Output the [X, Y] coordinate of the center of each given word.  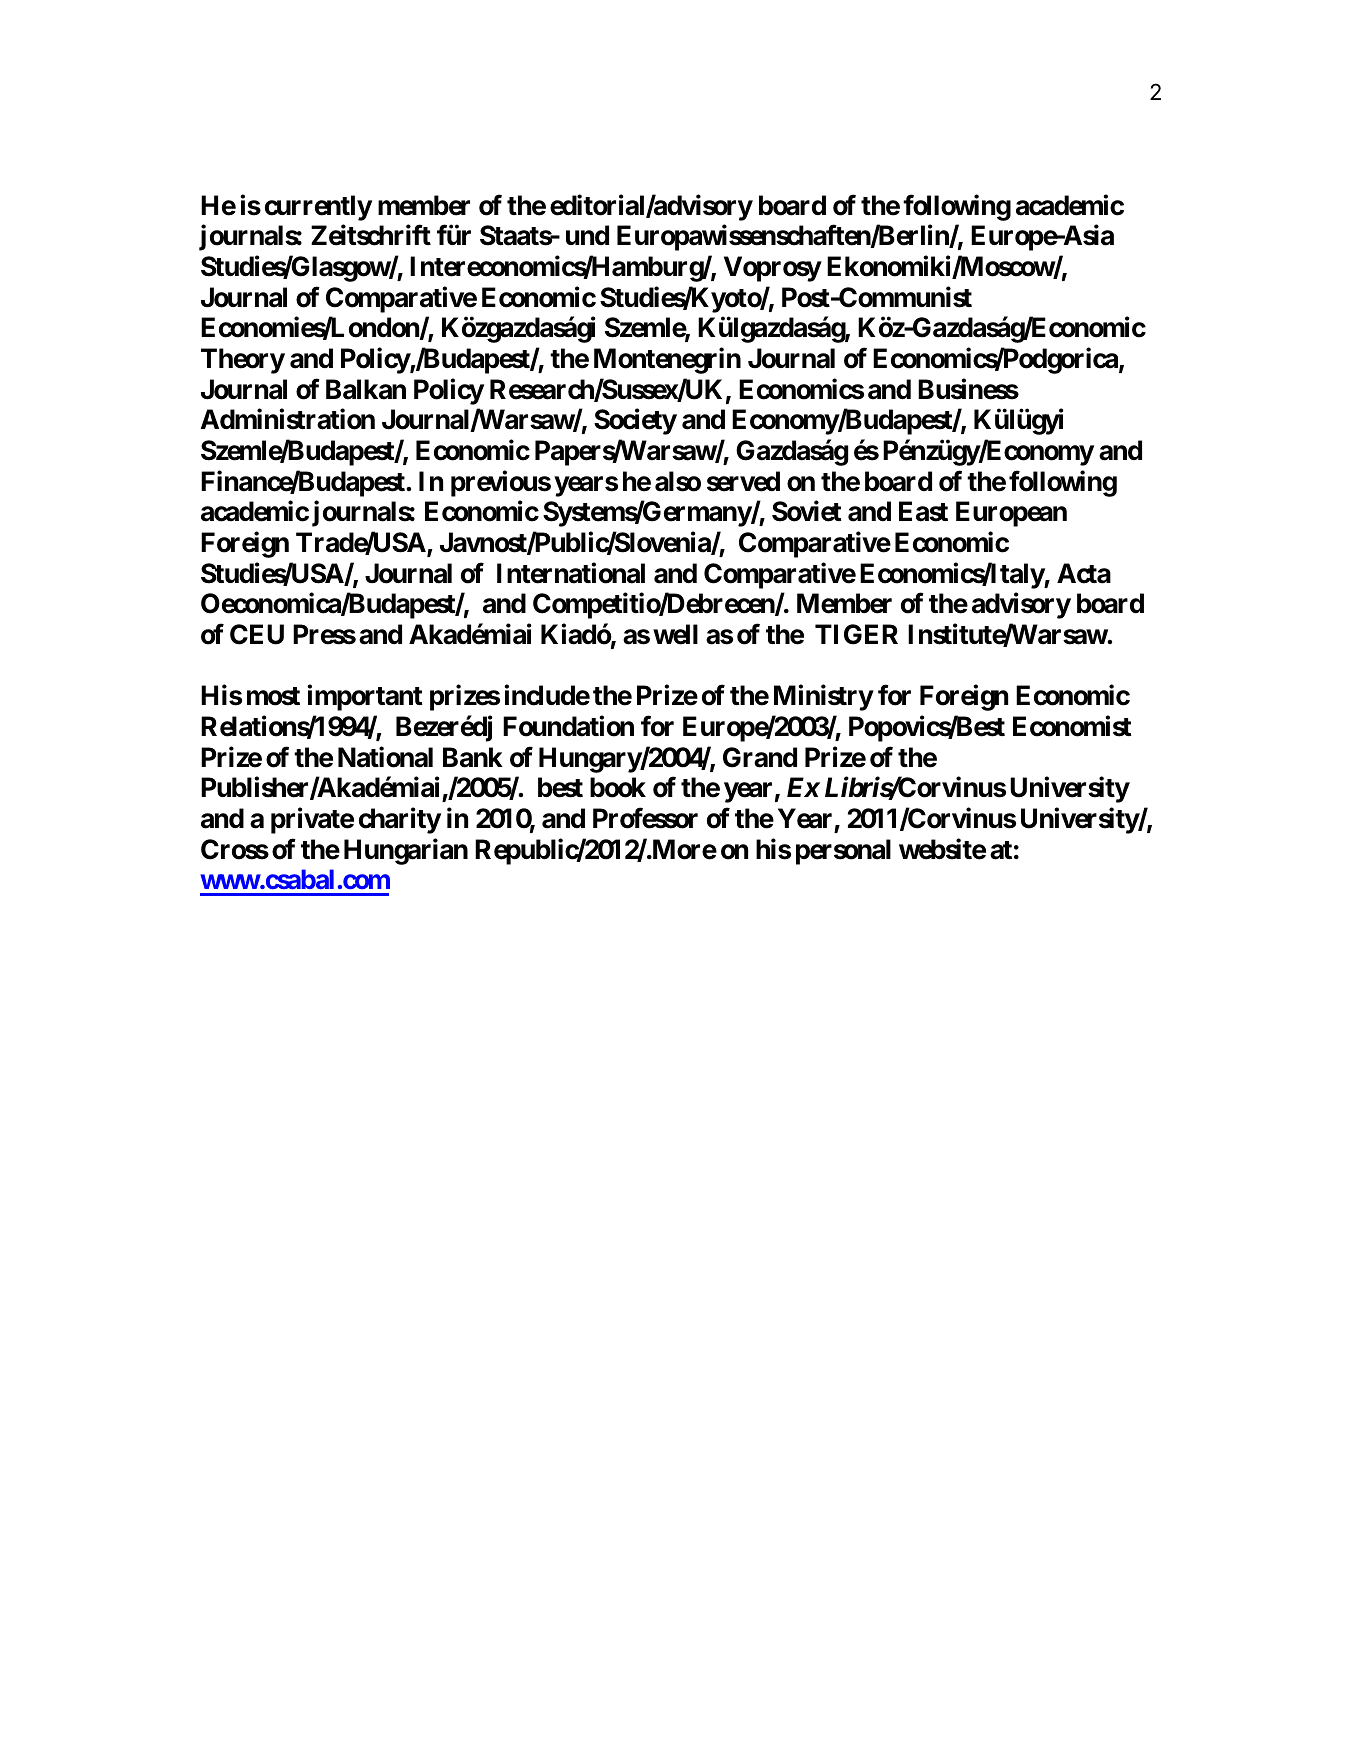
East [923, 511]
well [675, 634]
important [364, 698]
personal [843, 852]
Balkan [366, 389]
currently [318, 208]
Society [635, 422]
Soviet [806, 511]
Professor [645, 818]
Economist [1072, 726]
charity [400, 821]
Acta [1084, 573]
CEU [257, 634]
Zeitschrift [371, 235]
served [743, 481]
